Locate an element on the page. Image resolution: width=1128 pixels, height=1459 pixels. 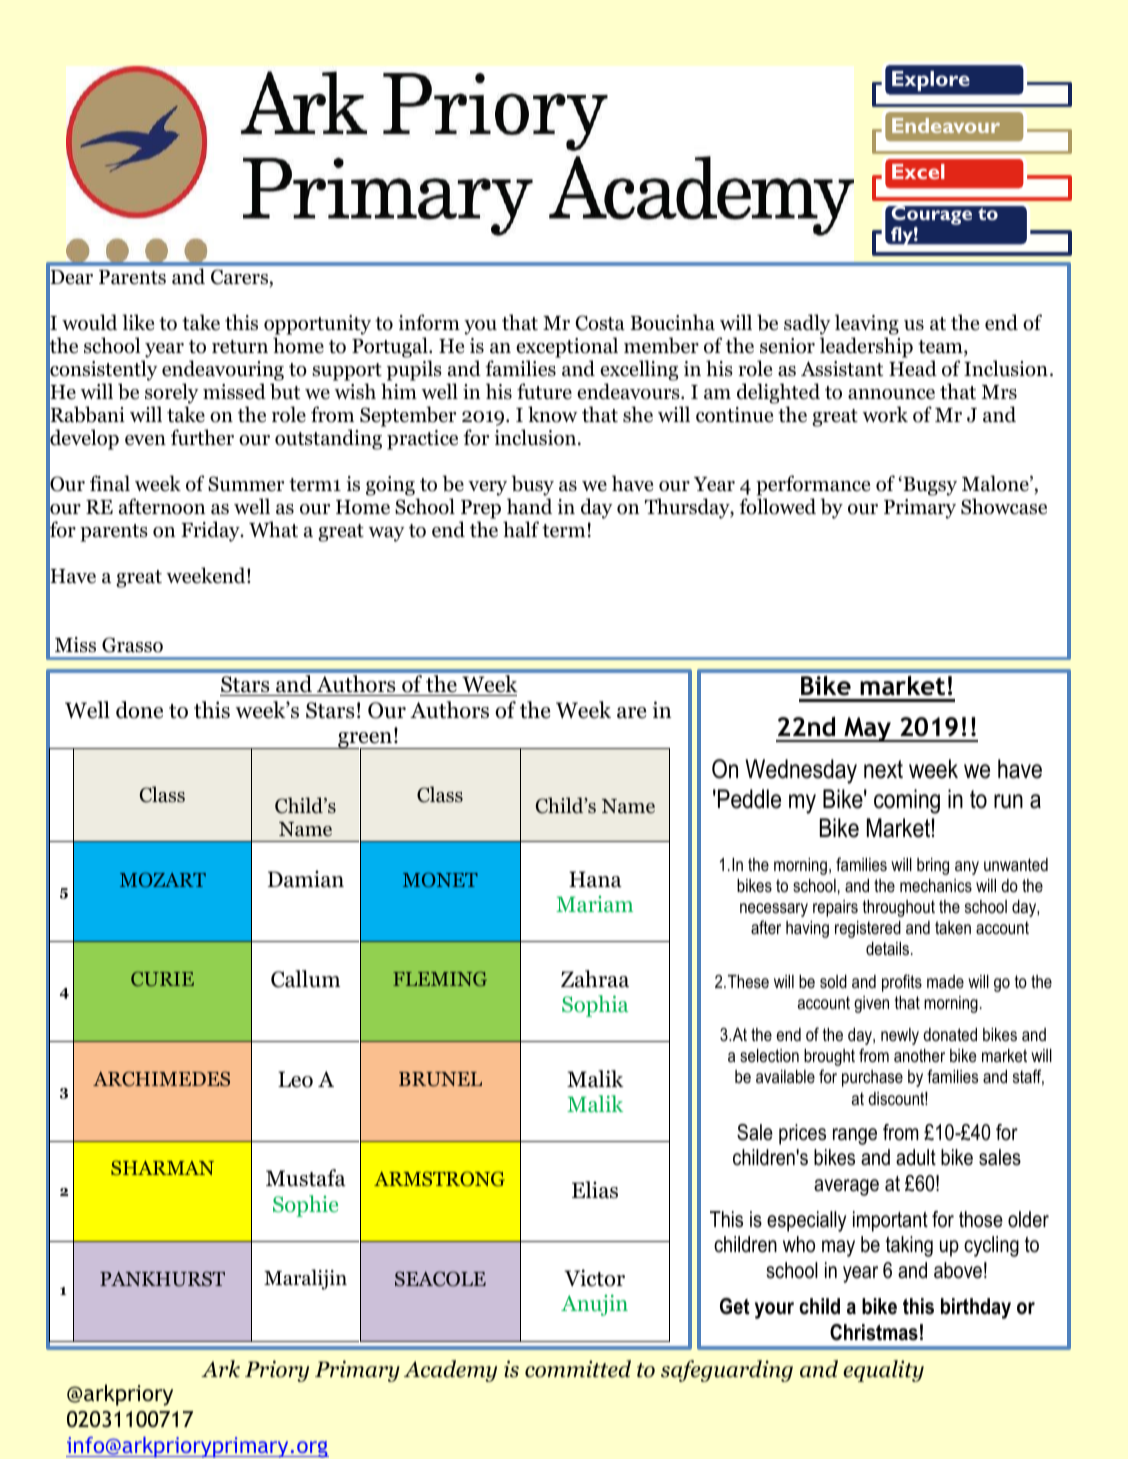
Friday is located at coordinates (211, 531).
